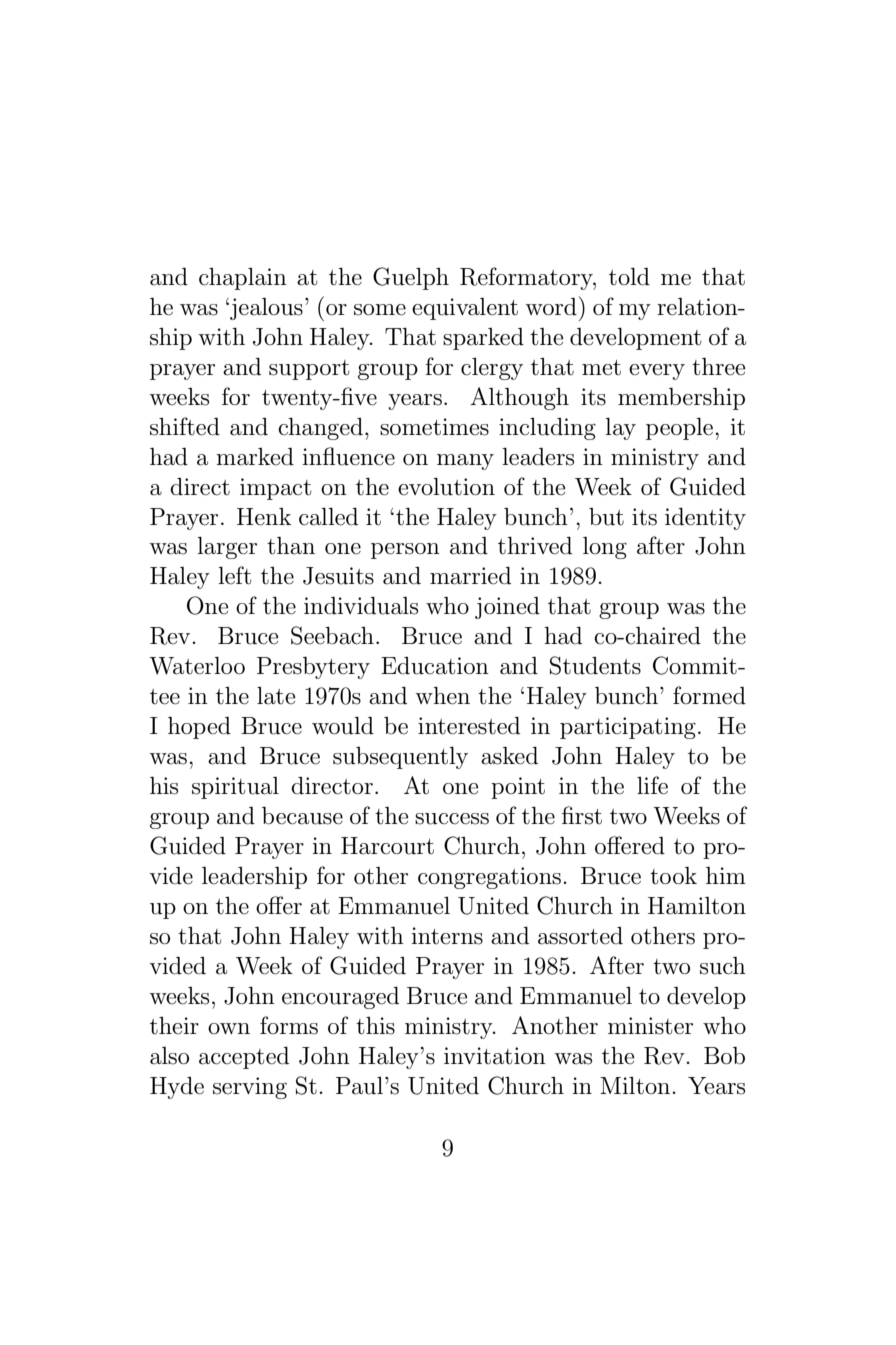 The height and width of the document is (1345, 896). What do you see at coordinates (470, 576) in the document?
I see `married` at bounding box center [470, 576].
